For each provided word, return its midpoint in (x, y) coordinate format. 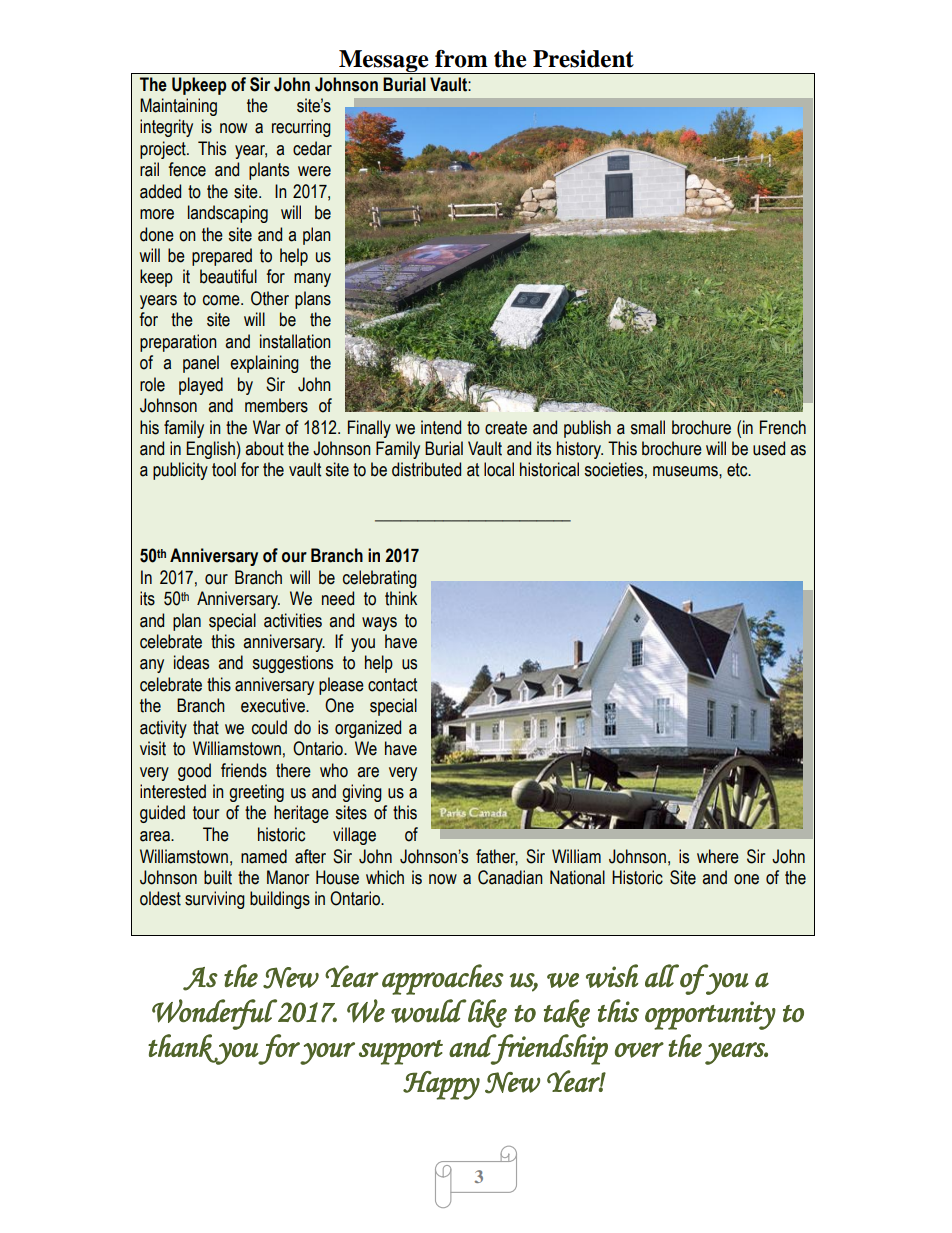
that (206, 727)
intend (441, 427)
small (648, 427)
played (201, 386)
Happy (441, 1085)
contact (392, 685)
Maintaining (178, 107)
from (461, 59)
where (718, 856)
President (583, 59)
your (327, 1053)
